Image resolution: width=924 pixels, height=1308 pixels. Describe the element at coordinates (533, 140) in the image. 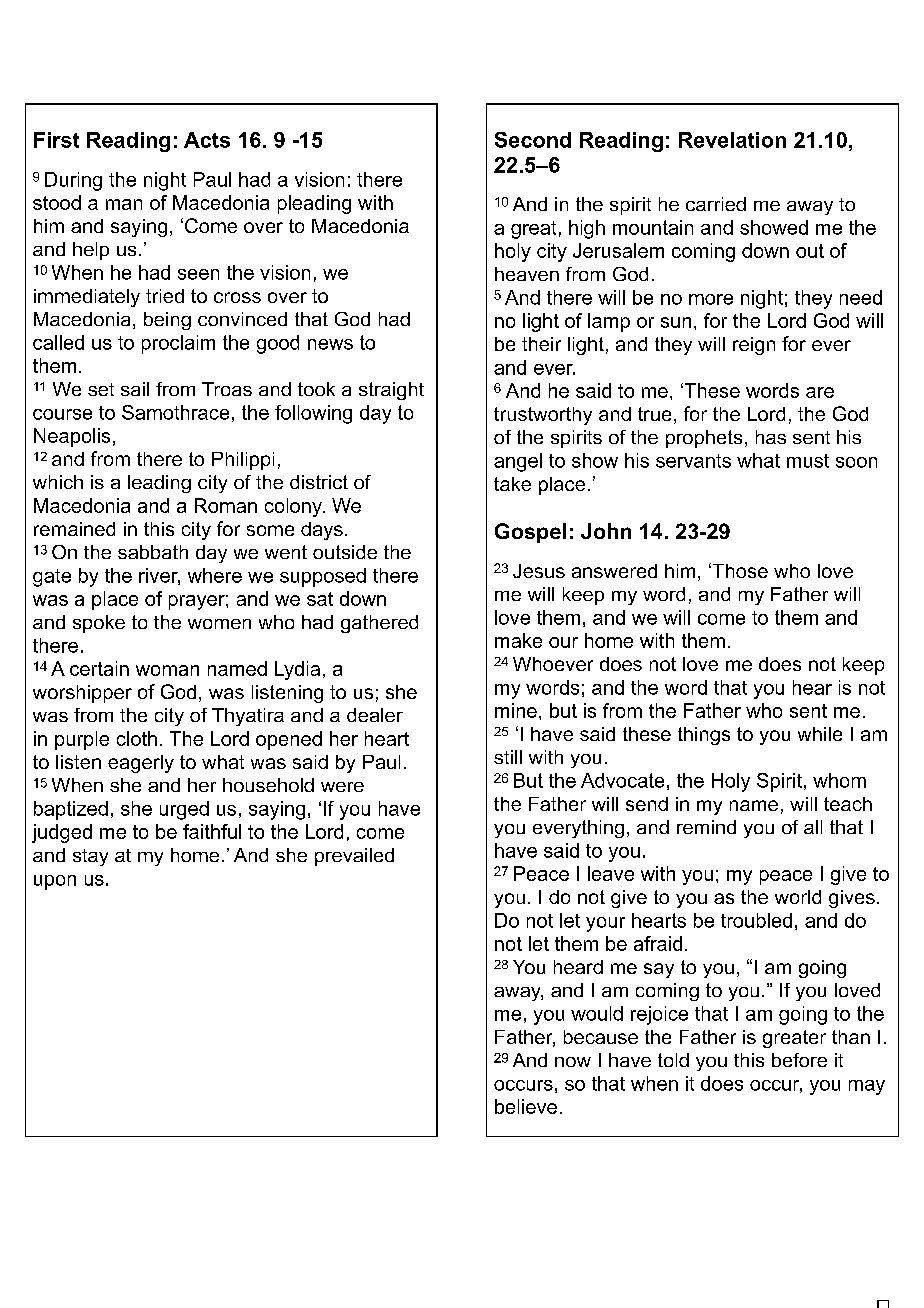

I see `Second` at that location.
